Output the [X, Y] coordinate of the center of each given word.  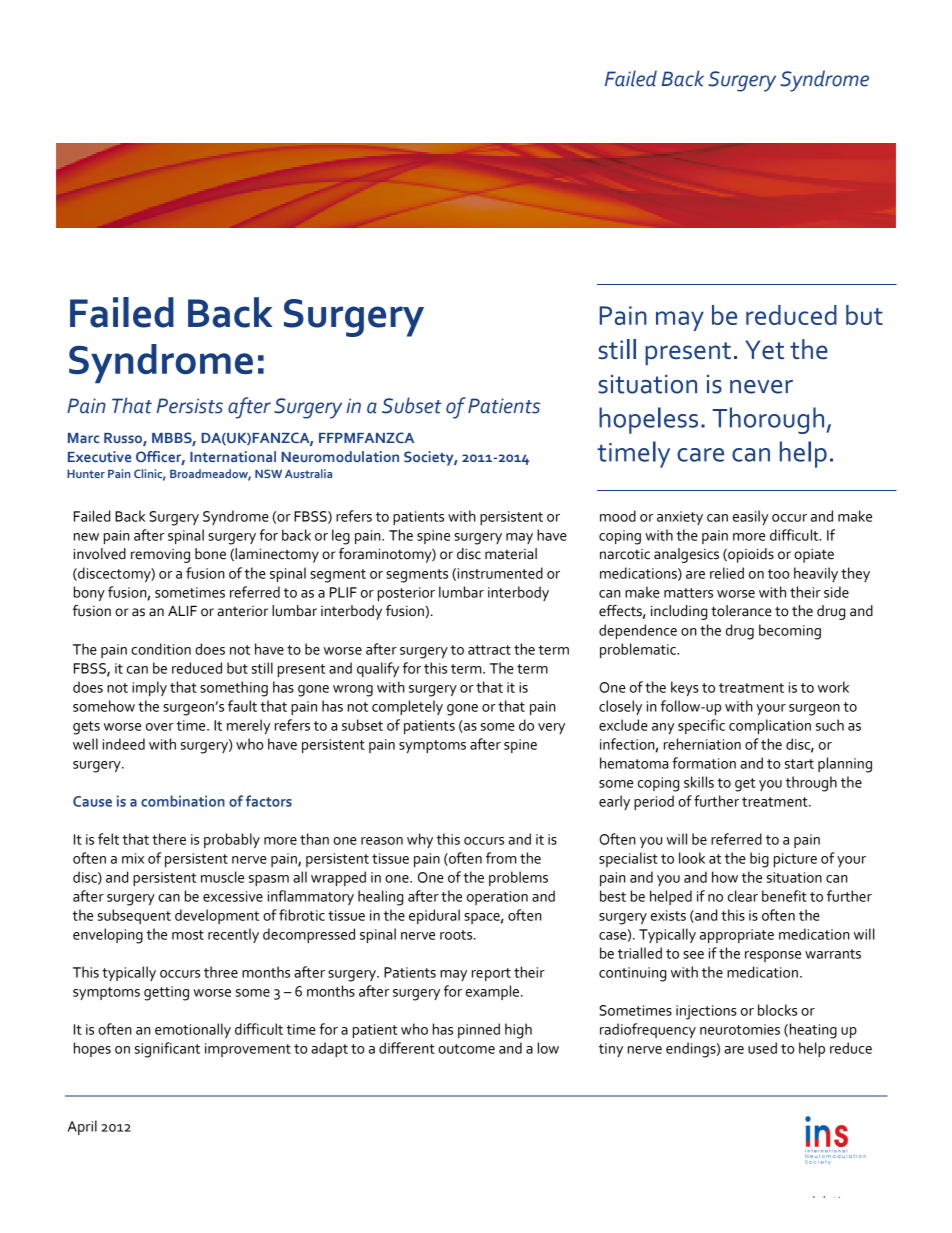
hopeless [648, 420]
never [761, 387]
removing [160, 556]
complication [770, 726]
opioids [750, 555]
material [511, 554]
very [551, 728]
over [160, 727]
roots [457, 935]
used [762, 1048]
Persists [189, 406]
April [82, 1127]
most [188, 935]
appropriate [737, 936]
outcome [466, 1049]
